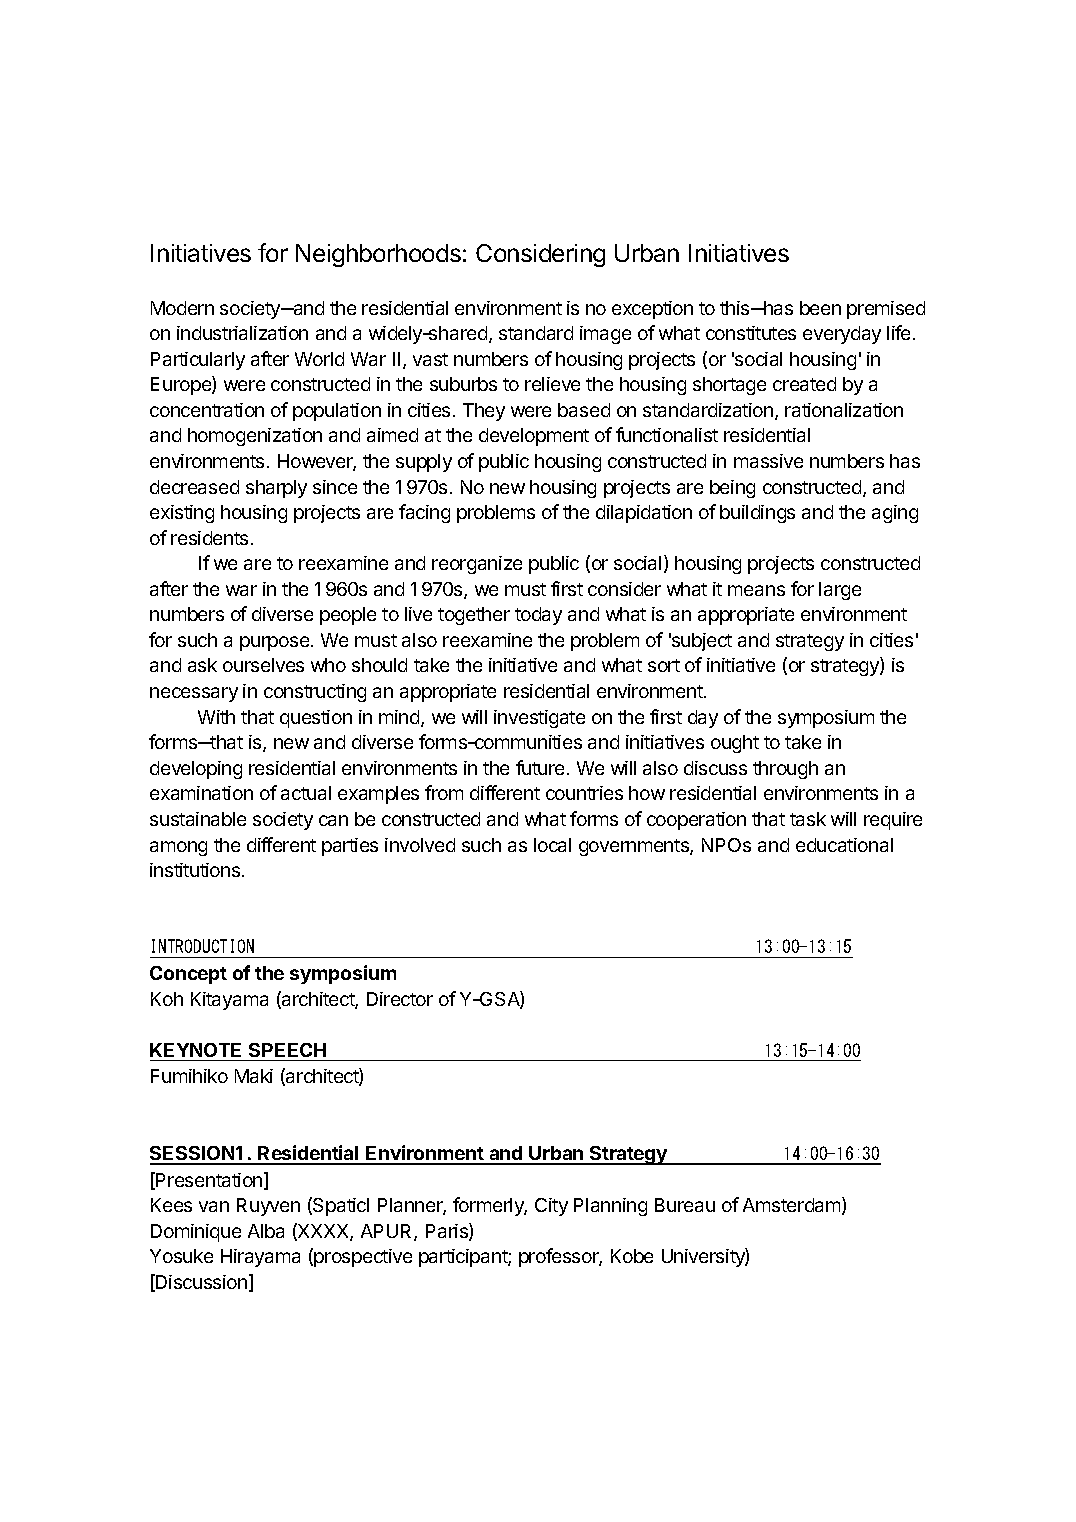 This image has width=1076, height=1522. What do you see at coordinates (551, 1207) in the image?
I see `City` at bounding box center [551, 1207].
